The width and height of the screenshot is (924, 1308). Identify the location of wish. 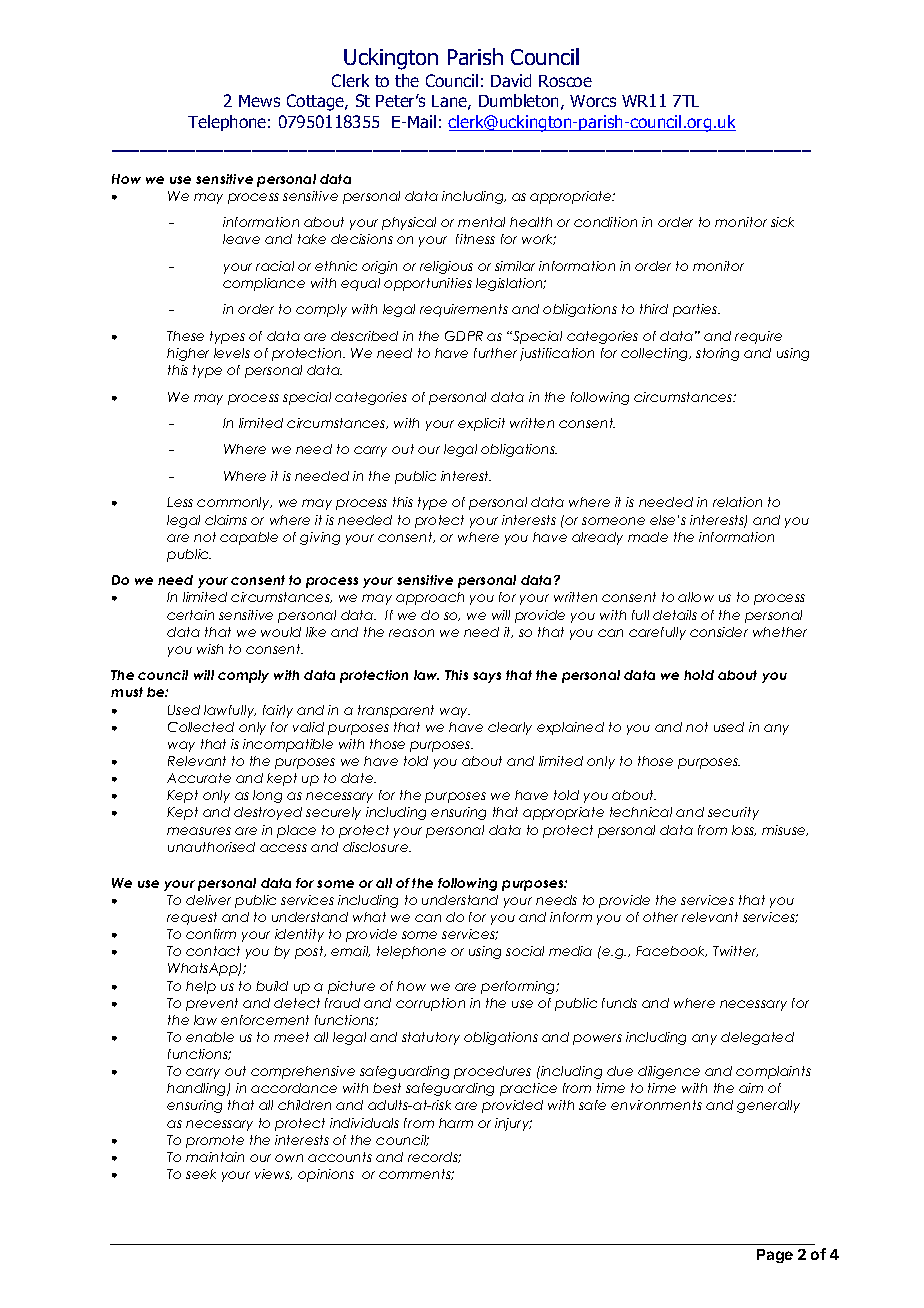
(210, 649).
